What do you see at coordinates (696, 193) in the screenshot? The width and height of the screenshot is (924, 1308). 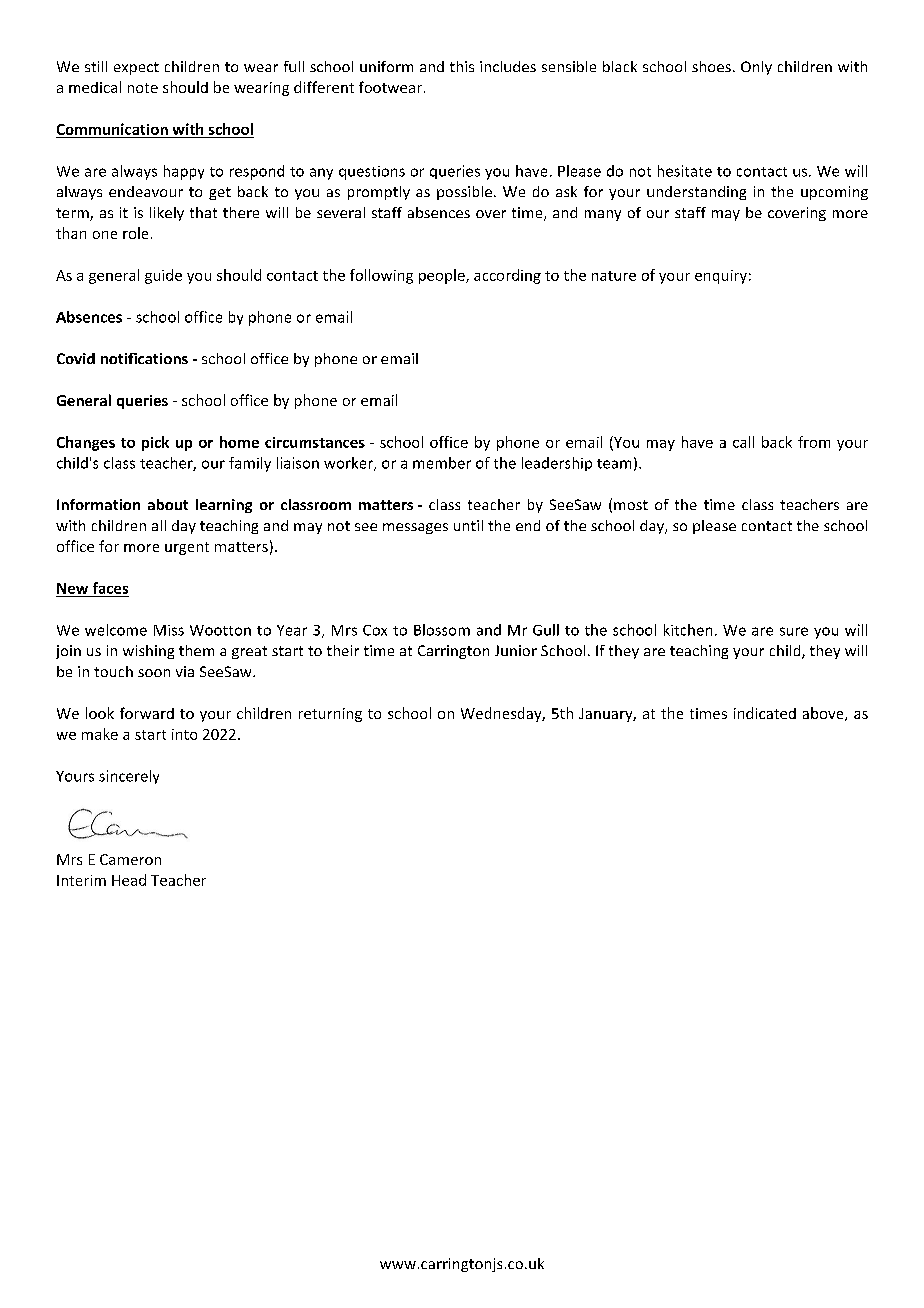 I see `understanding` at bounding box center [696, 193].
